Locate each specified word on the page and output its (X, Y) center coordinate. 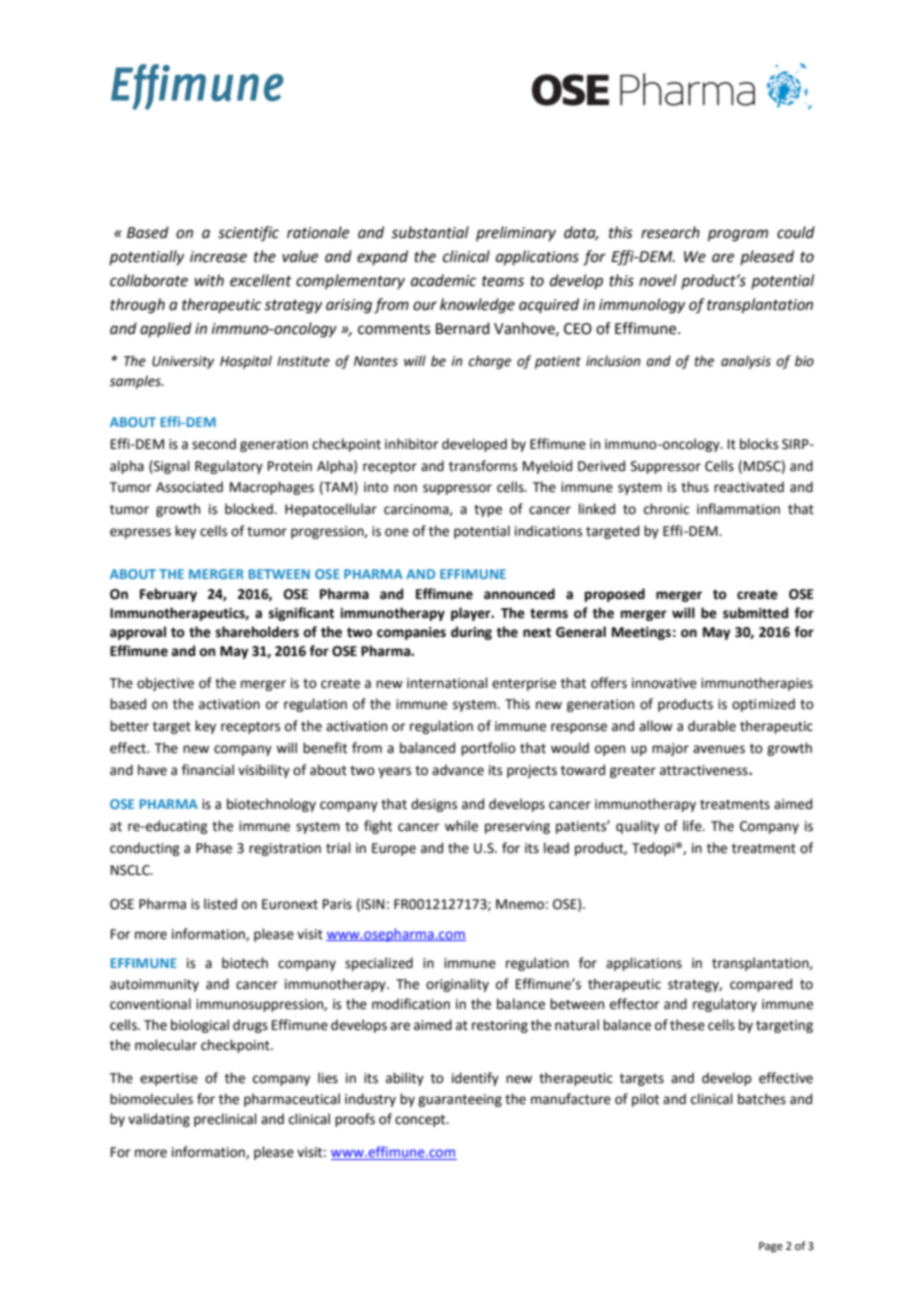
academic (443, 280)
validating (159, 1120)
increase (218, 257)
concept (421, 1121)
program (738, 235)
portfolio (488, 749)
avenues (719, 749)
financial (208, 770)
